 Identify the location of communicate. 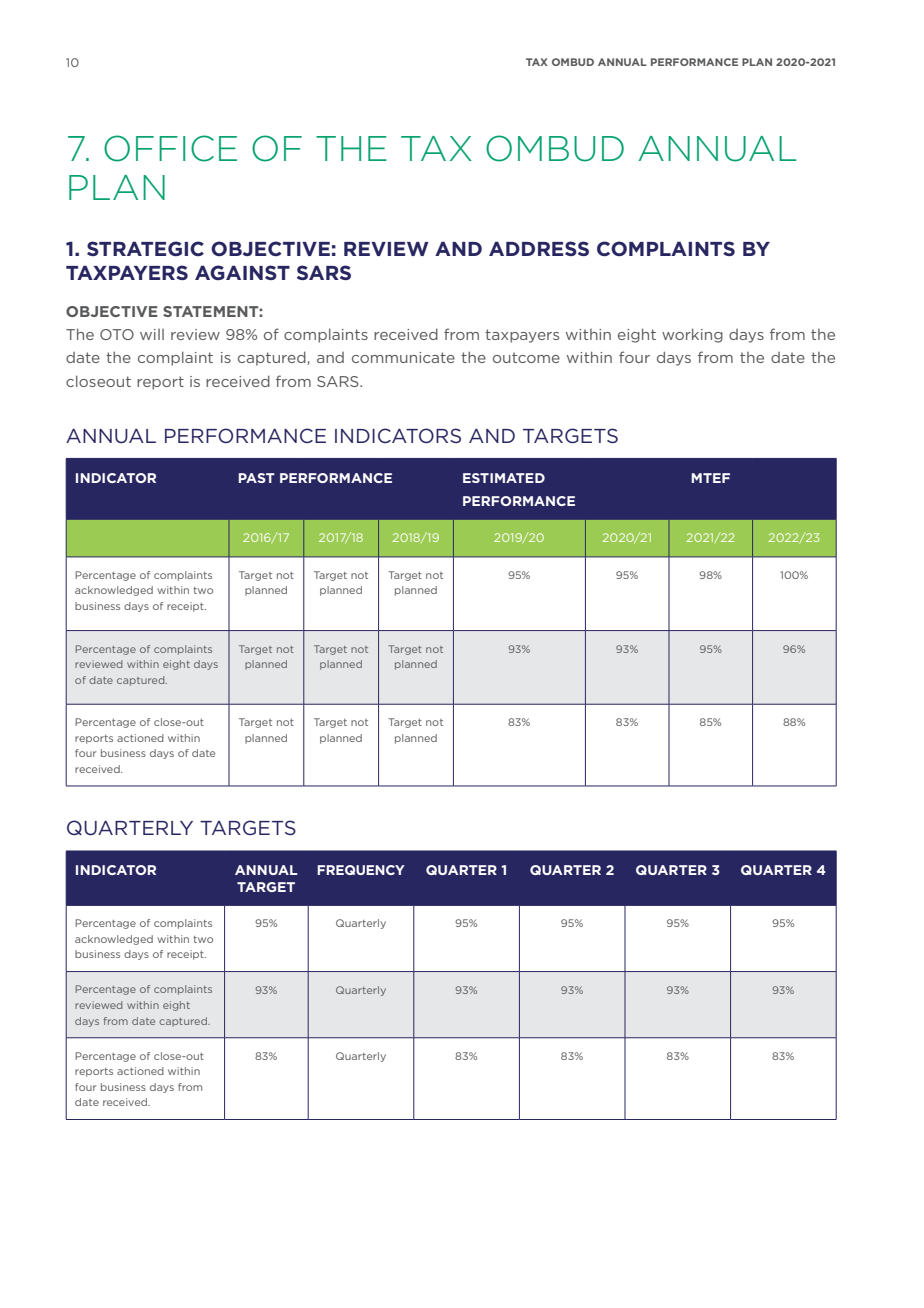
(403, 357).
